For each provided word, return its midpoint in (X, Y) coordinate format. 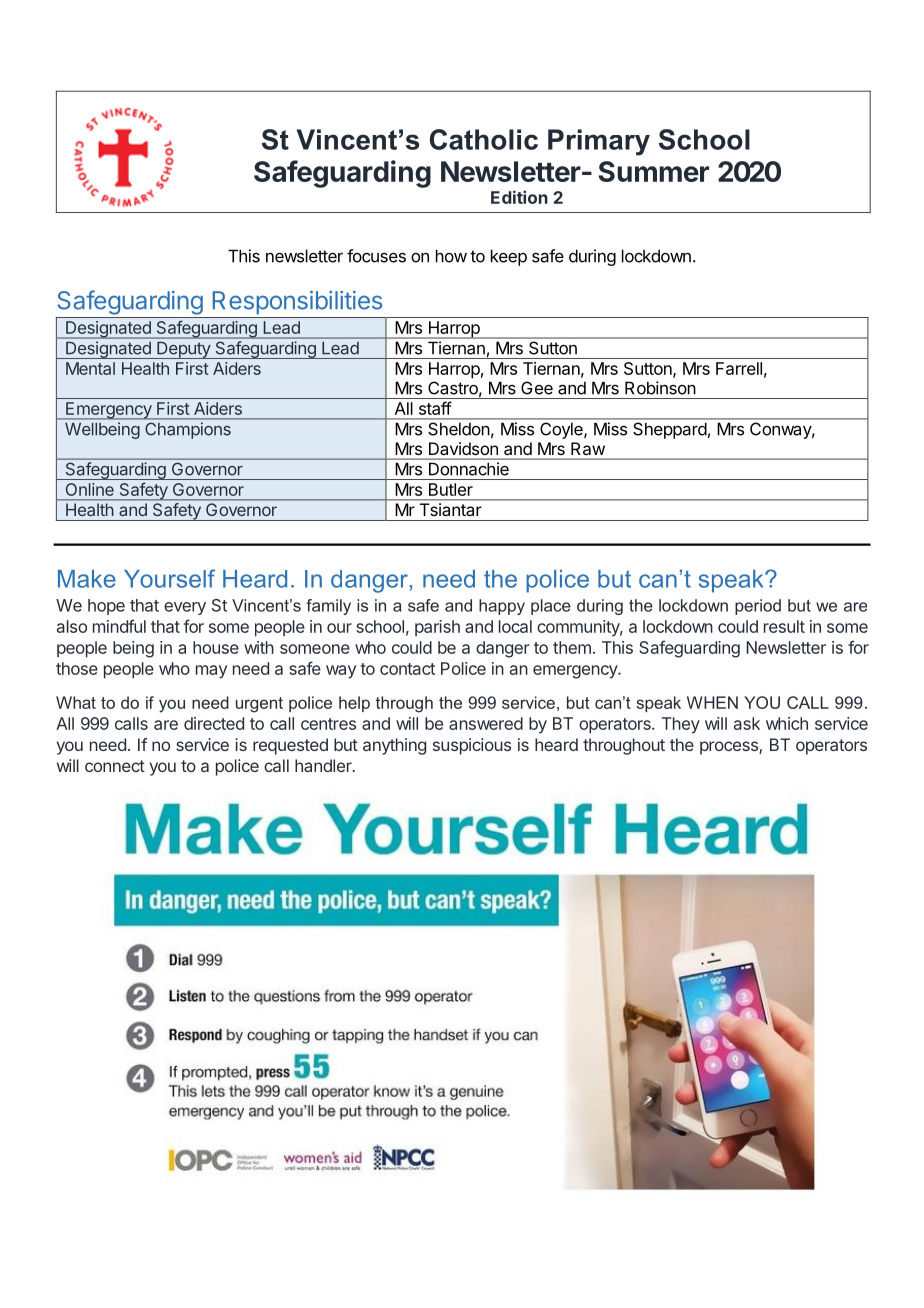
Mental (90, 368)
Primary (599, 142)
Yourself (169, 578)
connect (115, 766)
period (758, 607)
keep (509, 257)
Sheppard (670, 431)
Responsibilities (297, 302)
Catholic (484, 139)
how (451, 256)
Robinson (660, 388)
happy (502, 607)
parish (437, 628)
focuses (376, 256)
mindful (119, 626)
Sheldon (458, 429)
